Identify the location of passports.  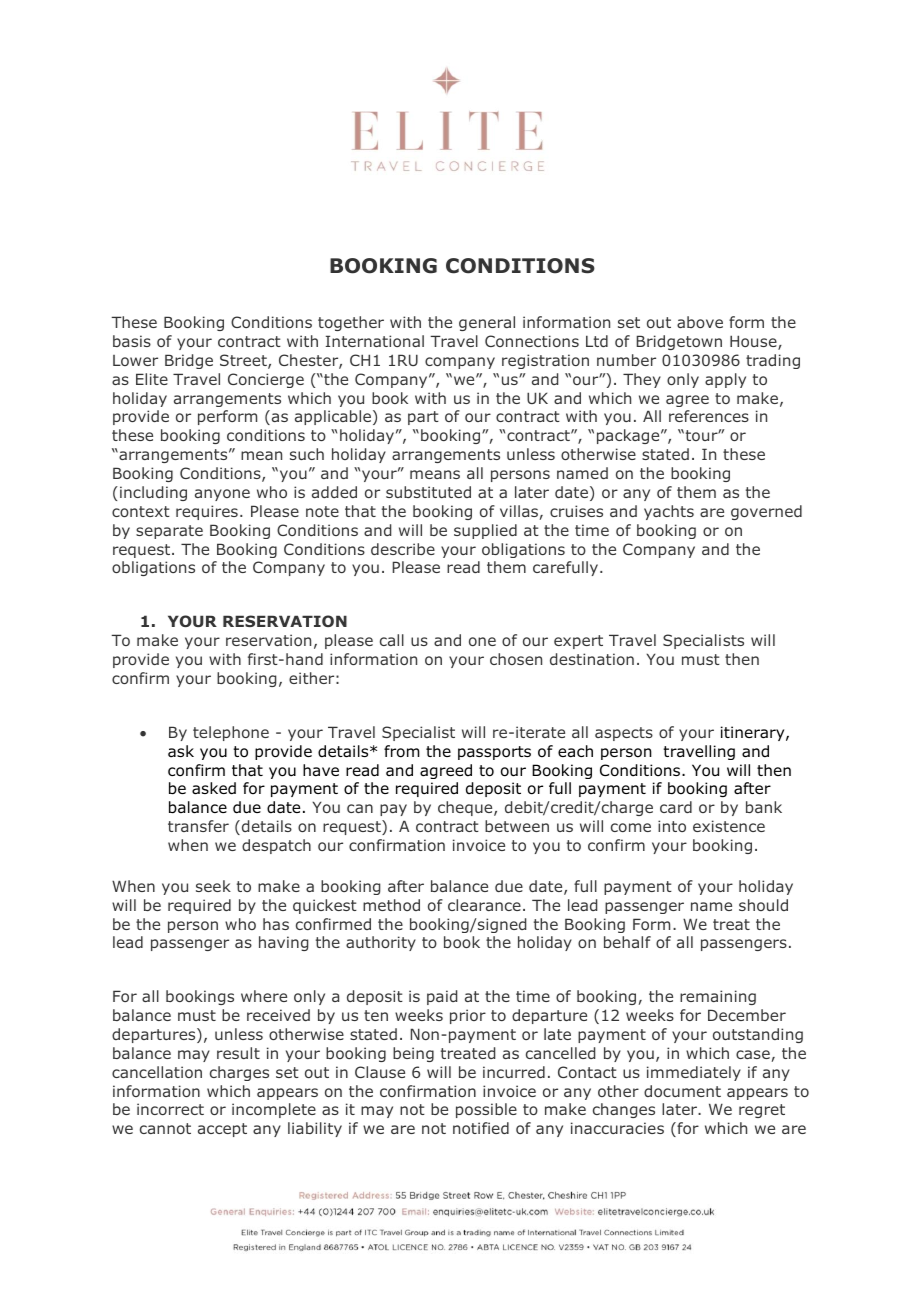
(494, 753).
